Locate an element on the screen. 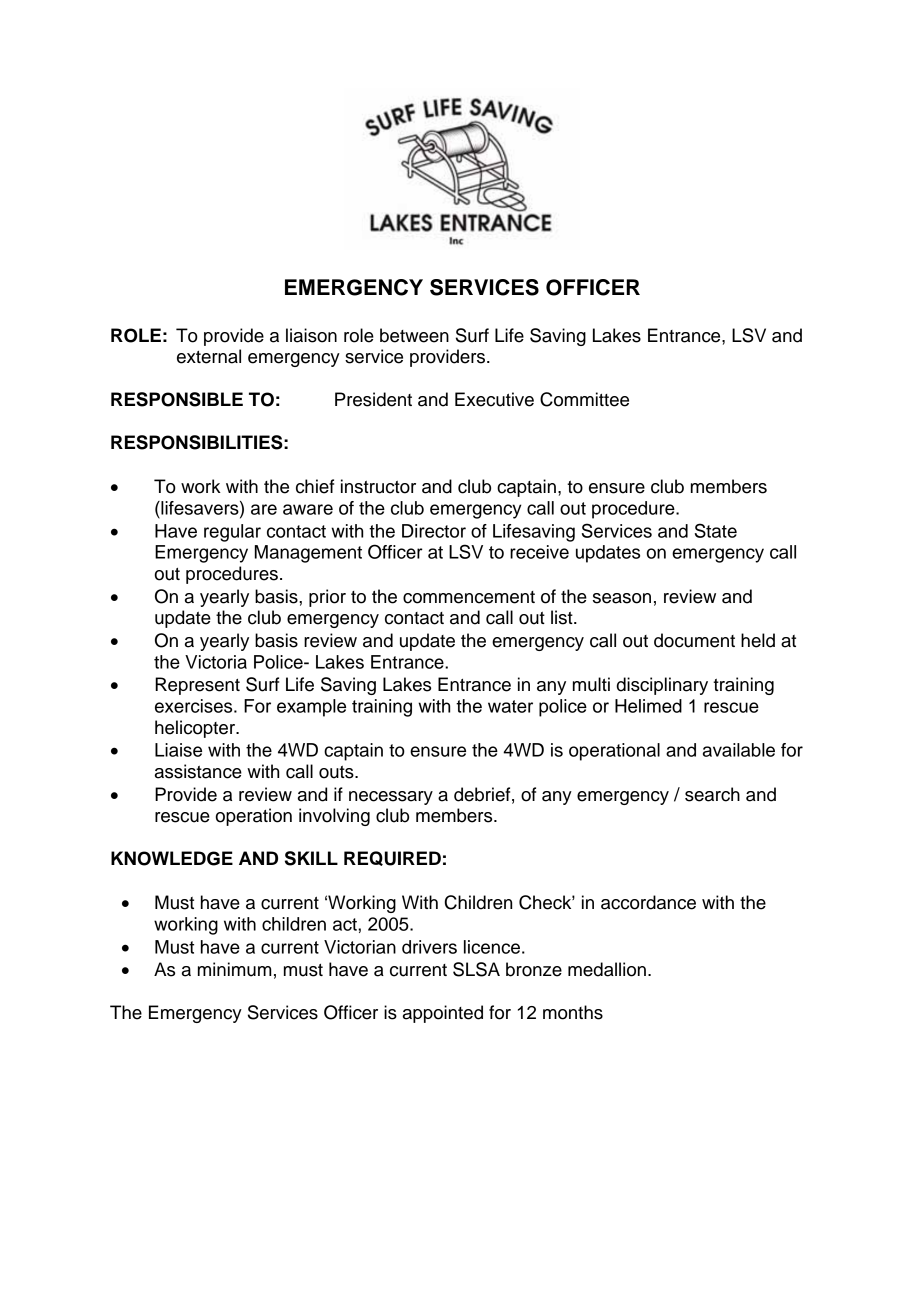  REQUIRED is located at coordinates (392, 858).
